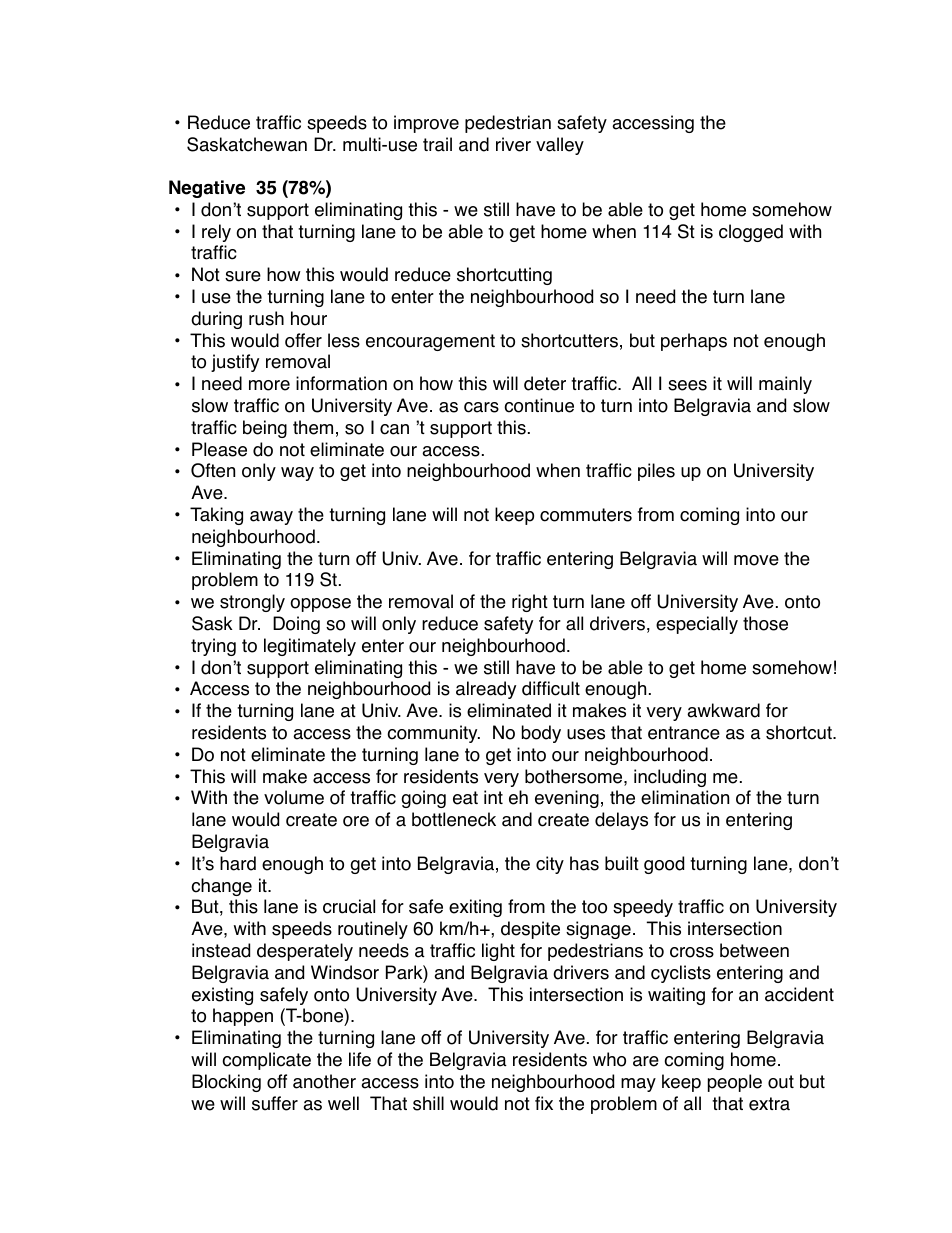 The width and height of the screenshot is (952, 1233). I want to click on being, so click(265, 429).
